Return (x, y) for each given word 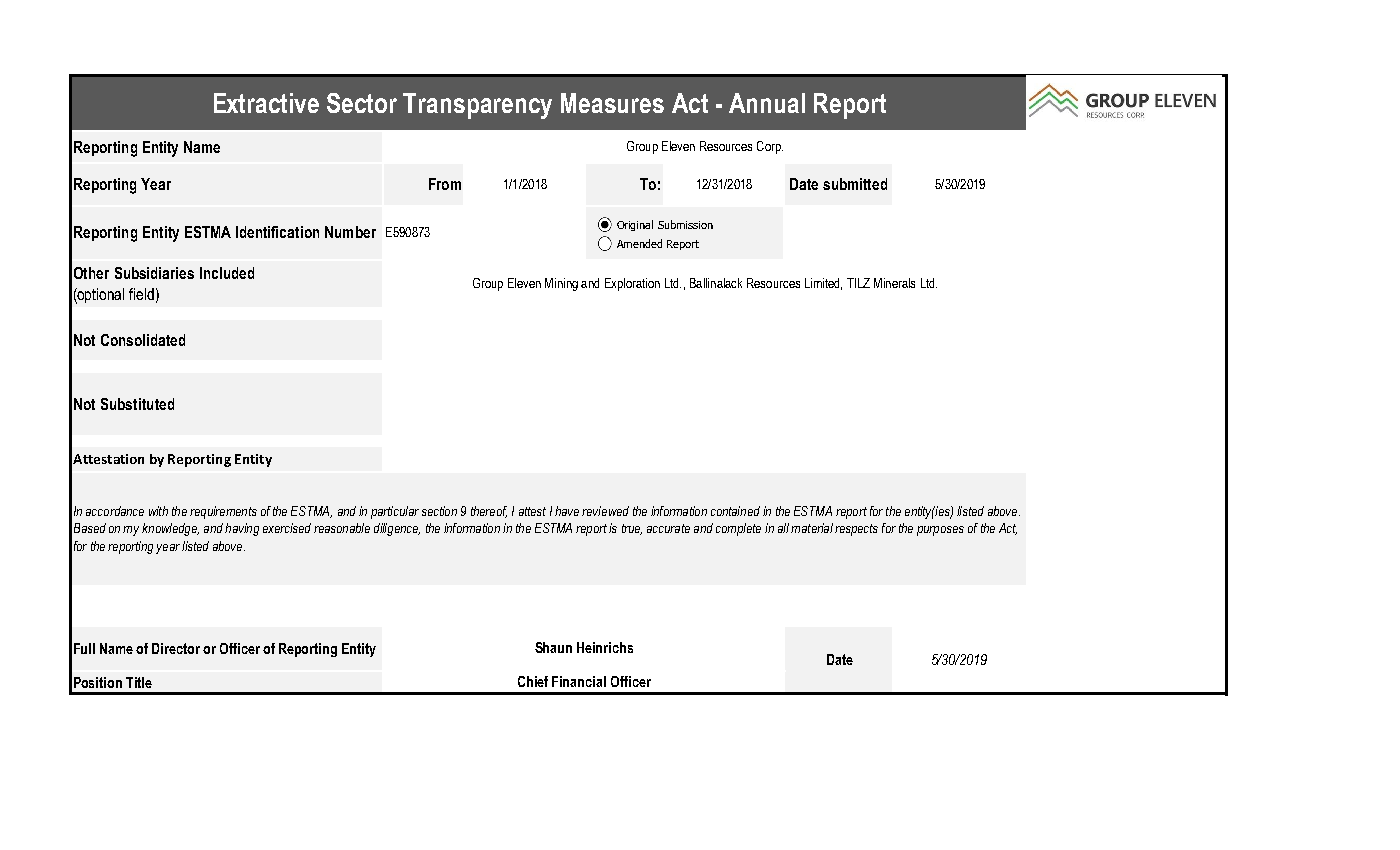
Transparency (477, 106)
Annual (767, 103)
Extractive (266, 103)
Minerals (894, 283)
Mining (561, 284)
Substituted (137, 404)
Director (176, 648)
